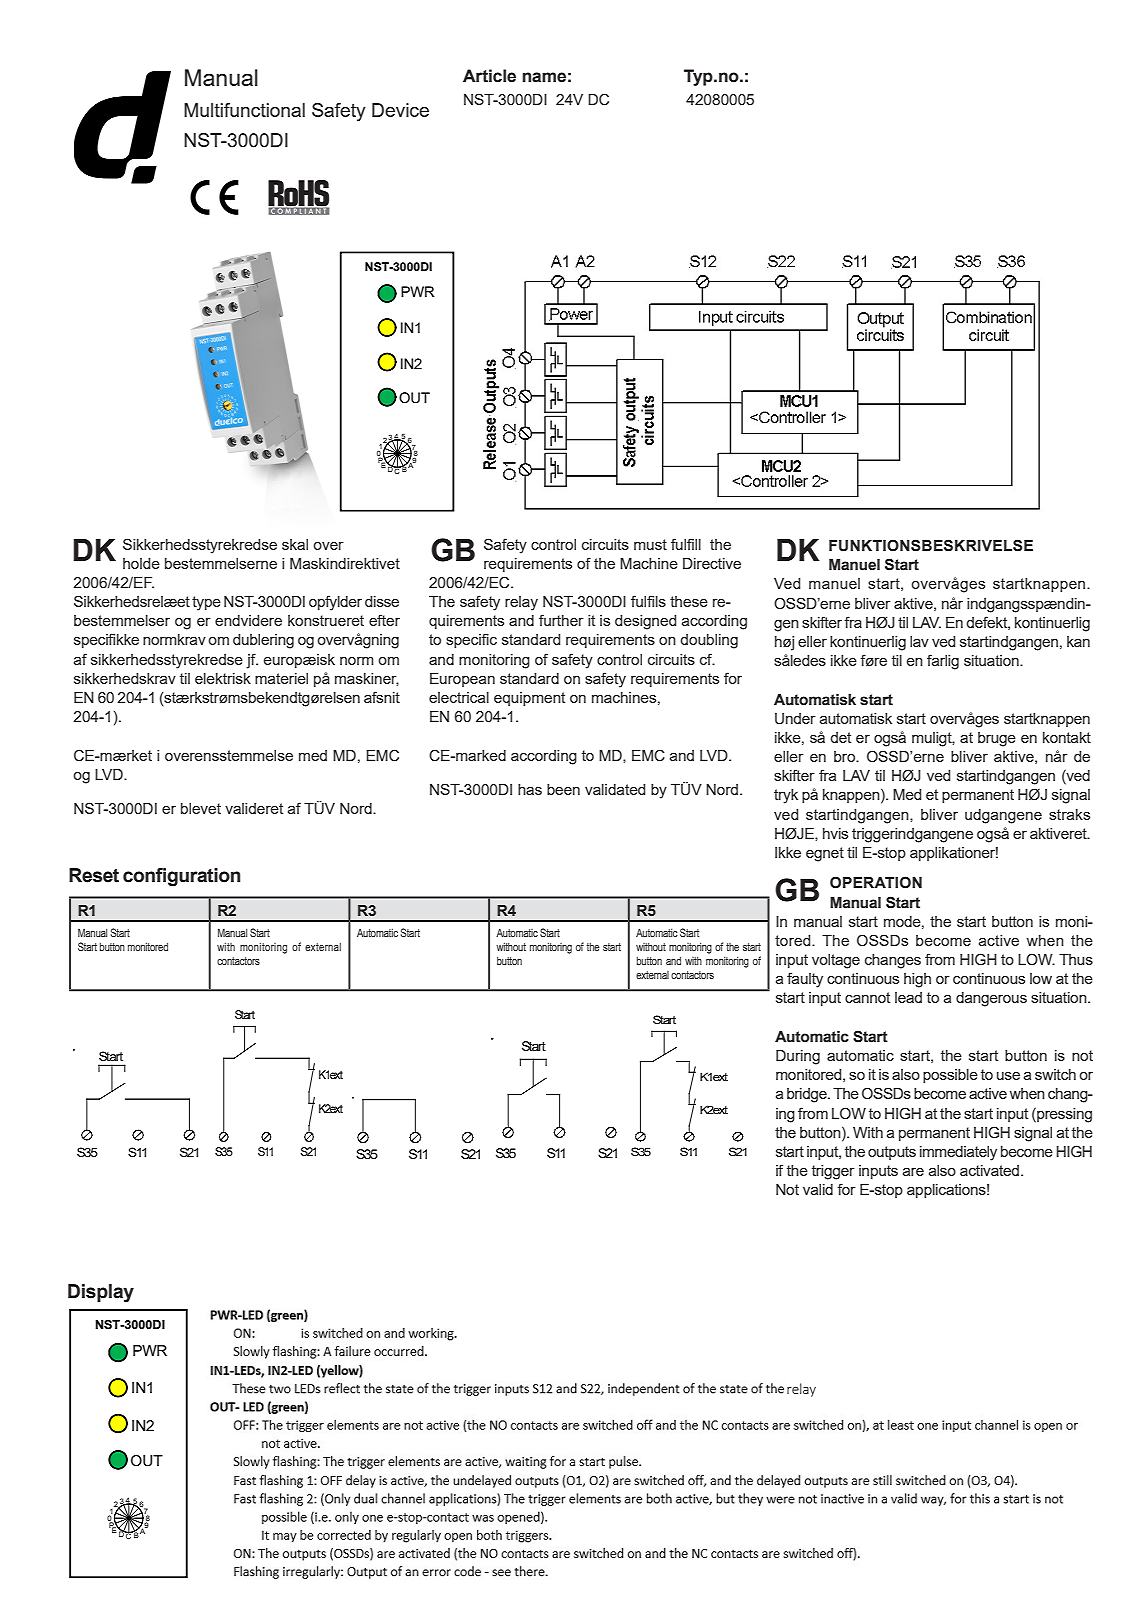 Image resolution: width=1142 pixels, height=1616 pixels. What do you see at coordinates (101, 1293) in the page?
I see `Display` at bounding box center [101, 1293].
